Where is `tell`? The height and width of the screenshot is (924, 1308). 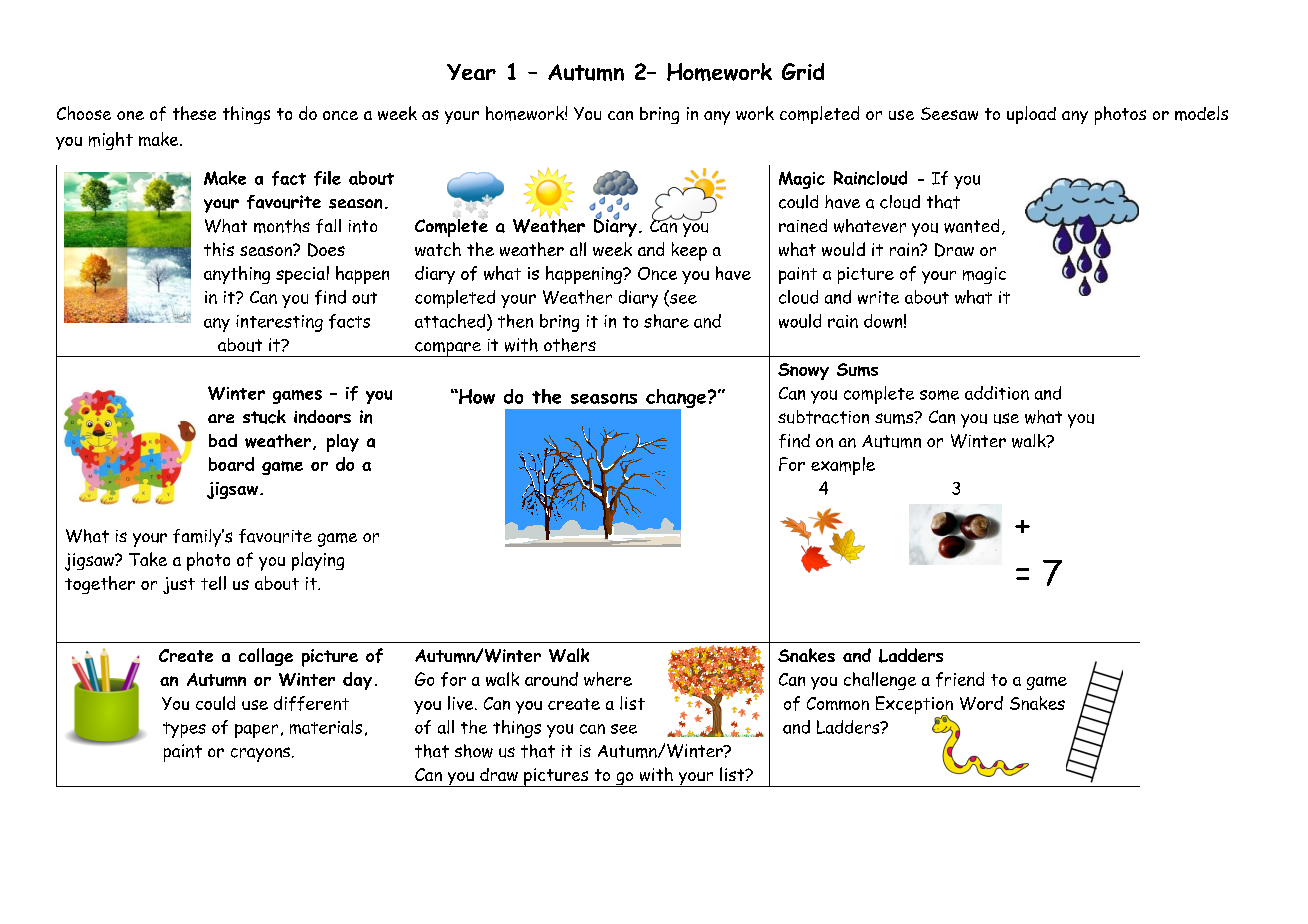 tell is located at coordinates (213, 583).
